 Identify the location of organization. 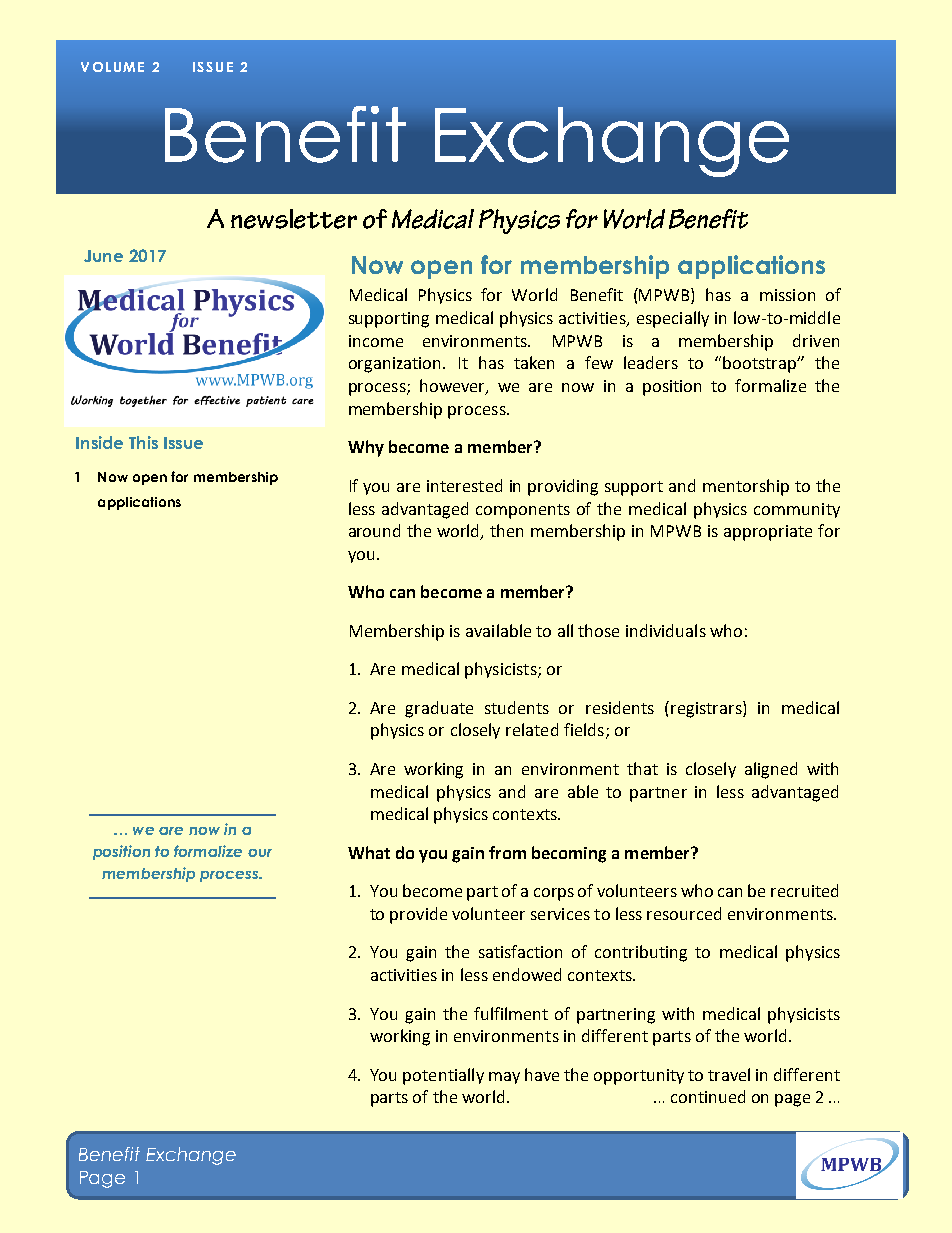
(396, 365).
